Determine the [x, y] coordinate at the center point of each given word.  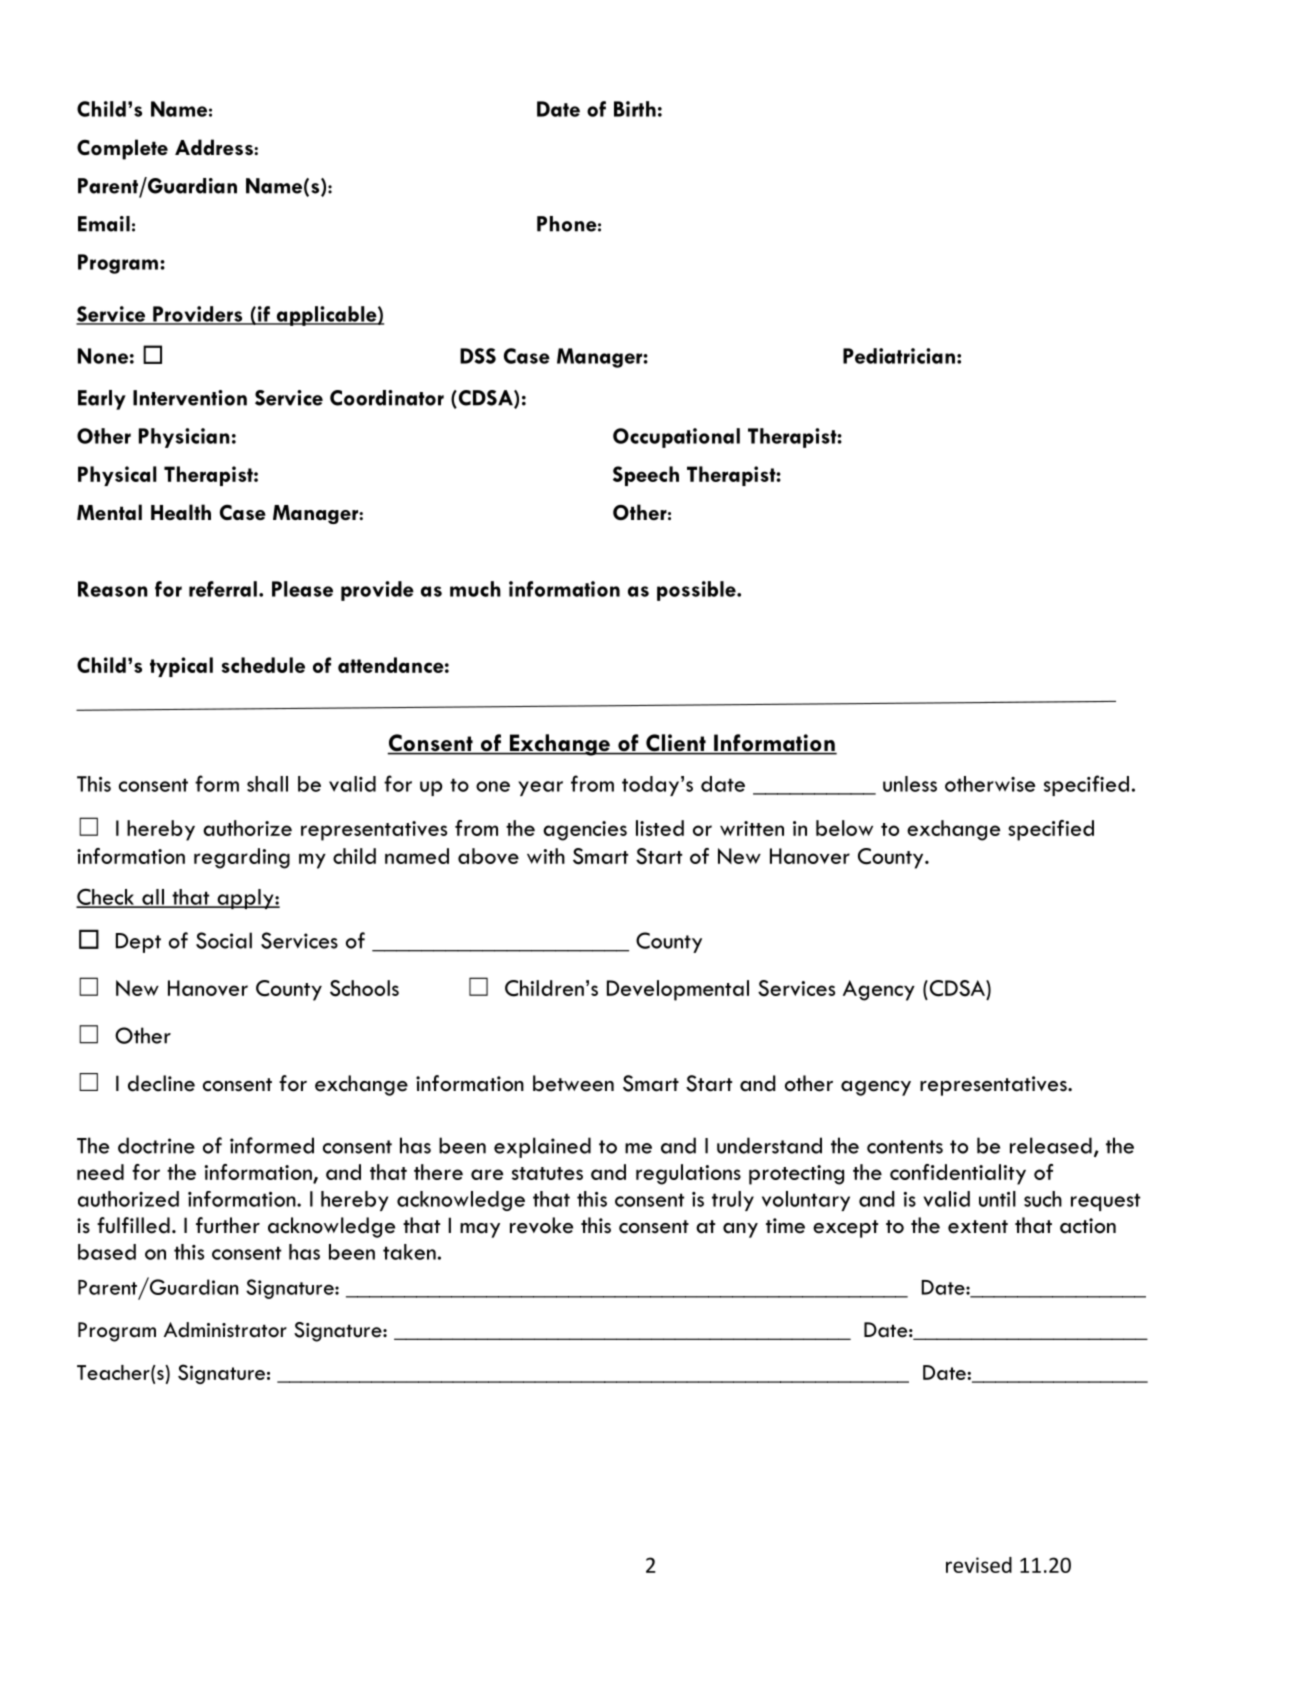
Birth [635, 109]
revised [979, 1565]
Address [215, 147]
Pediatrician [899, 356]
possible [697, 591]
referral [223, 589]
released [1051, 1145]
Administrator [225, 1330]
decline [161, 1083]
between [573, 1083]
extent [978, 1227]
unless [910, 784]
